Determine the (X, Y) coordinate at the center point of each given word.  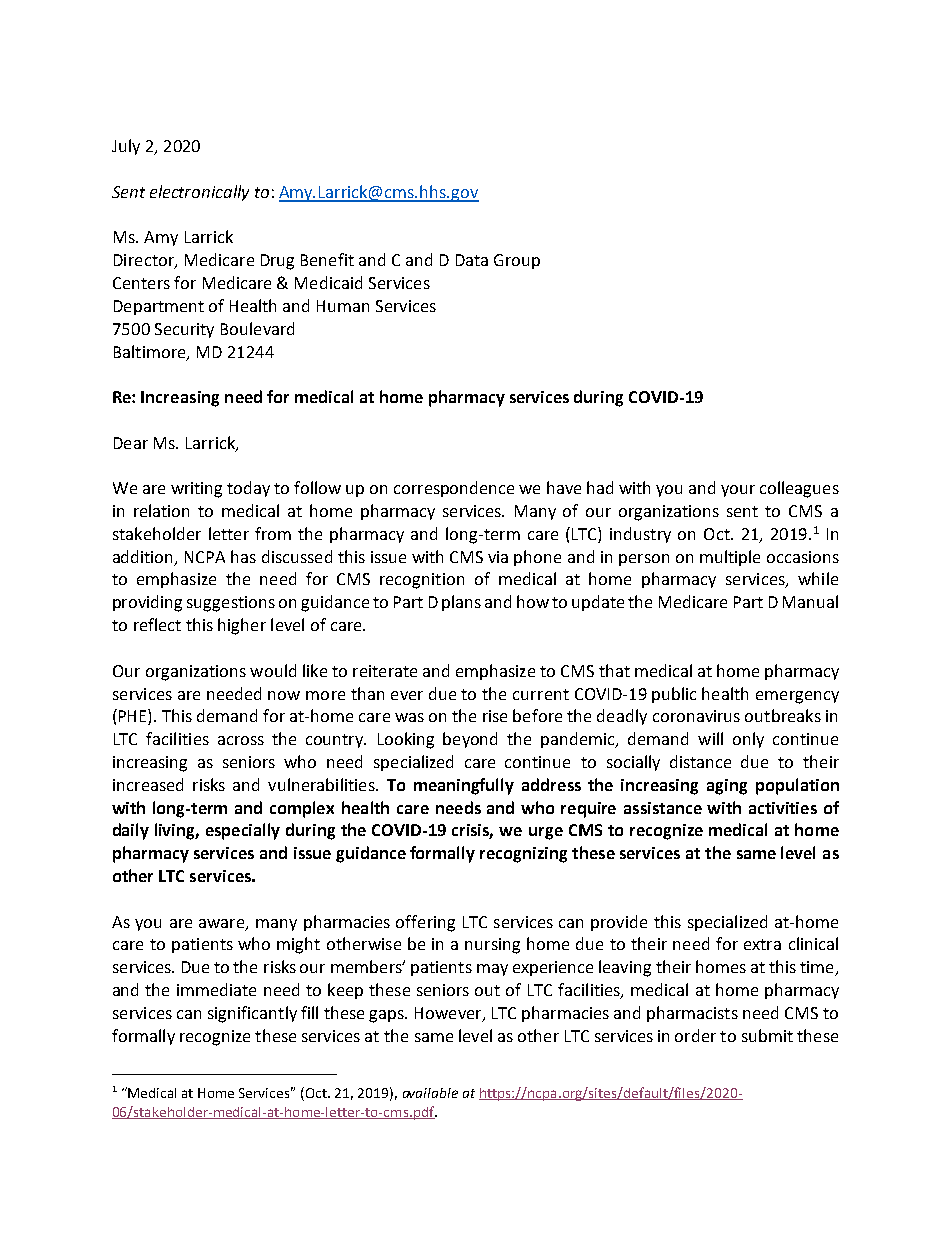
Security (184, 330)
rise (495, 716)
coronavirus (696, 716)
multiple (730, 558)
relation (161, 510)
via (498, 557)
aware (223, 924)
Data (472, 260)
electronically (199, 193)
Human (343, 306)
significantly (252, 1014)
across (241, 740)
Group (517, 261)
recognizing (523, 855)
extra (762, 944)
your (738, 491)
